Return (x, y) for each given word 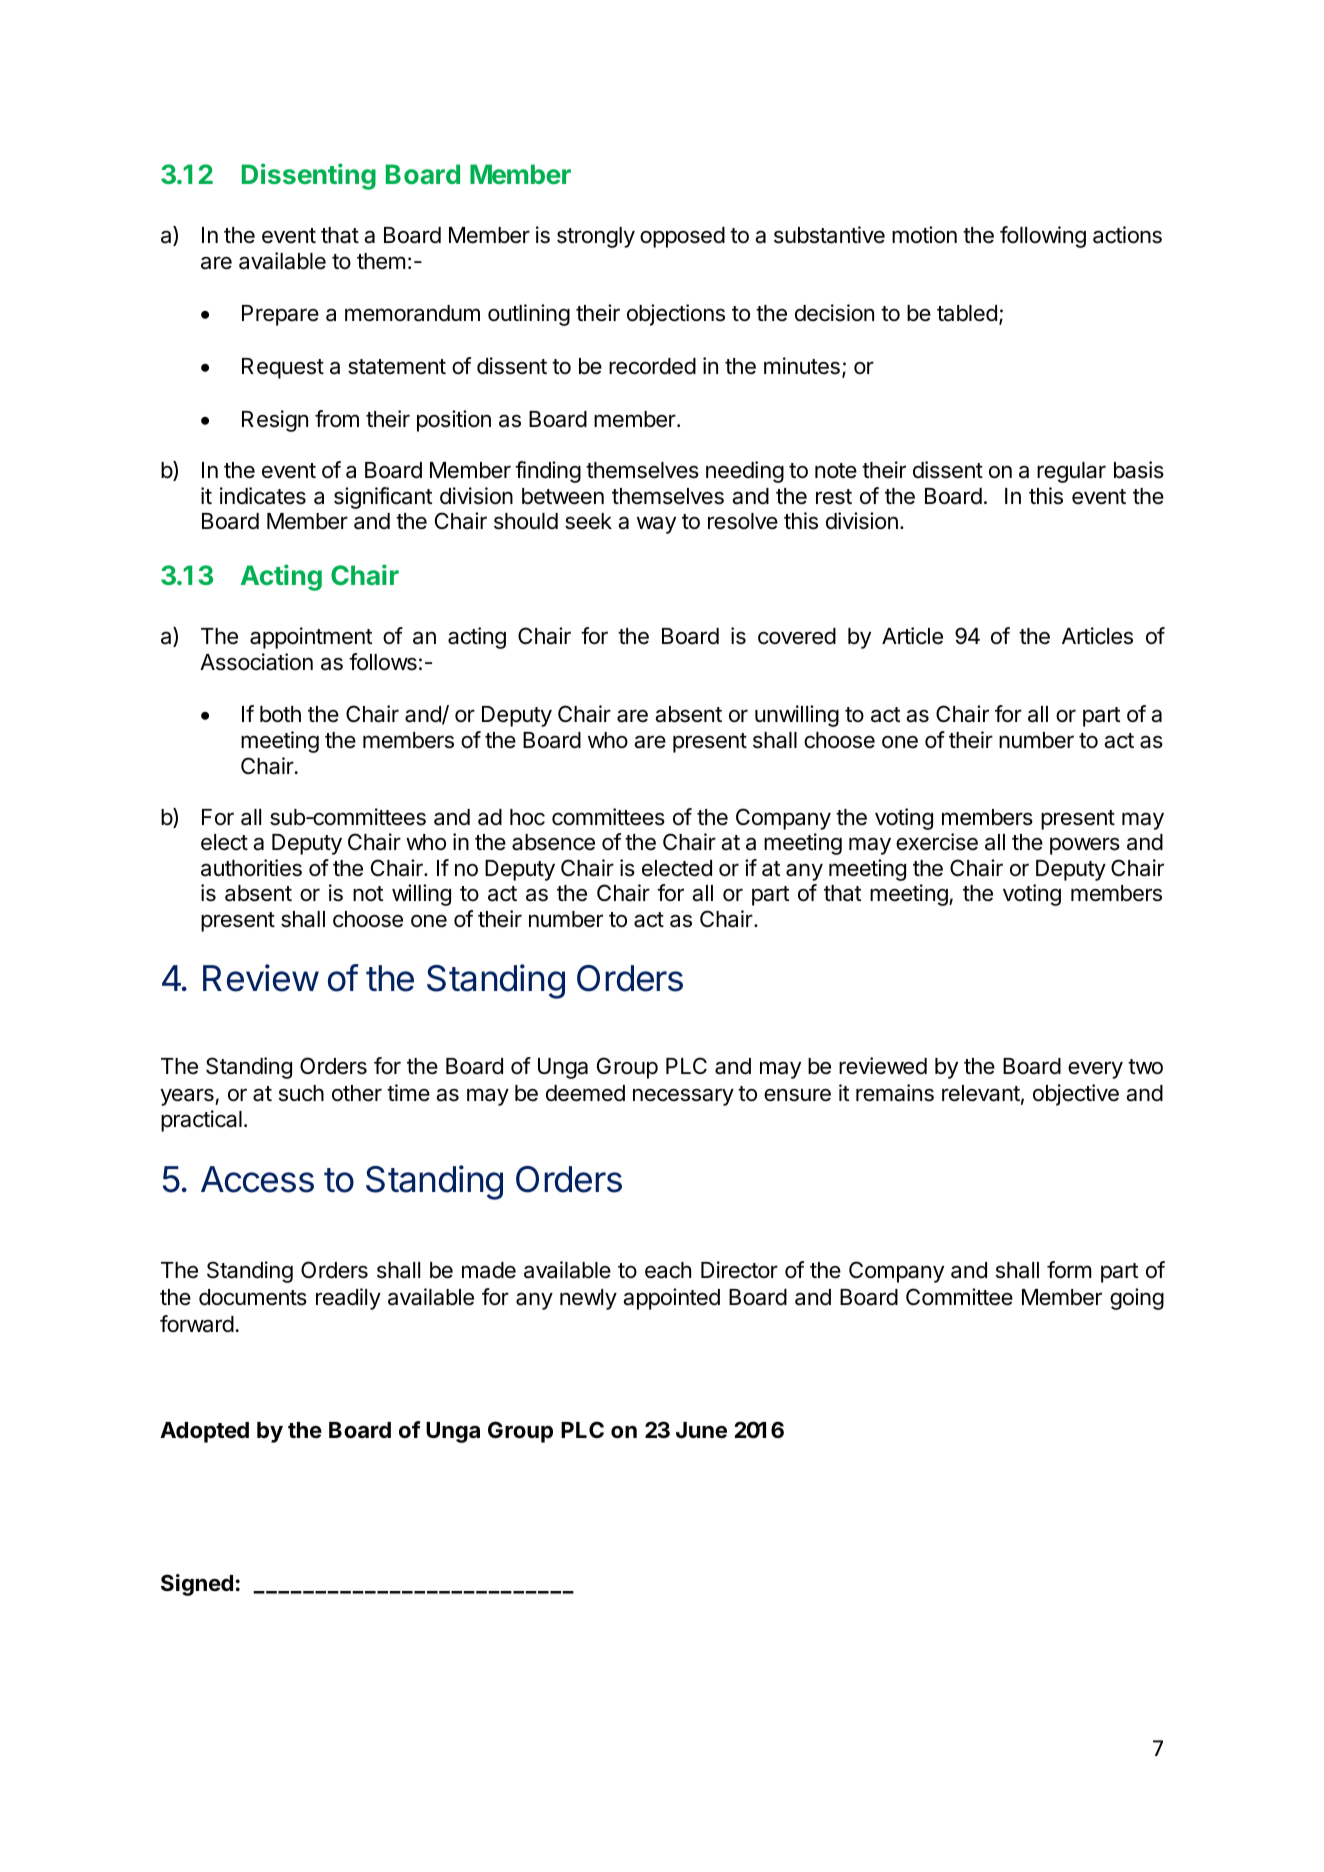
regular (1071, 472)
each (668, 1270)
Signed (197, 1585)
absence (553, 842)
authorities (251, 868)
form (1069, 1270)
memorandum (412, 313)
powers (1085, 846)
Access (257, 1179)
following (1043, 237)
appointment (311, 638)
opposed (682, 237)
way (656, 525)
